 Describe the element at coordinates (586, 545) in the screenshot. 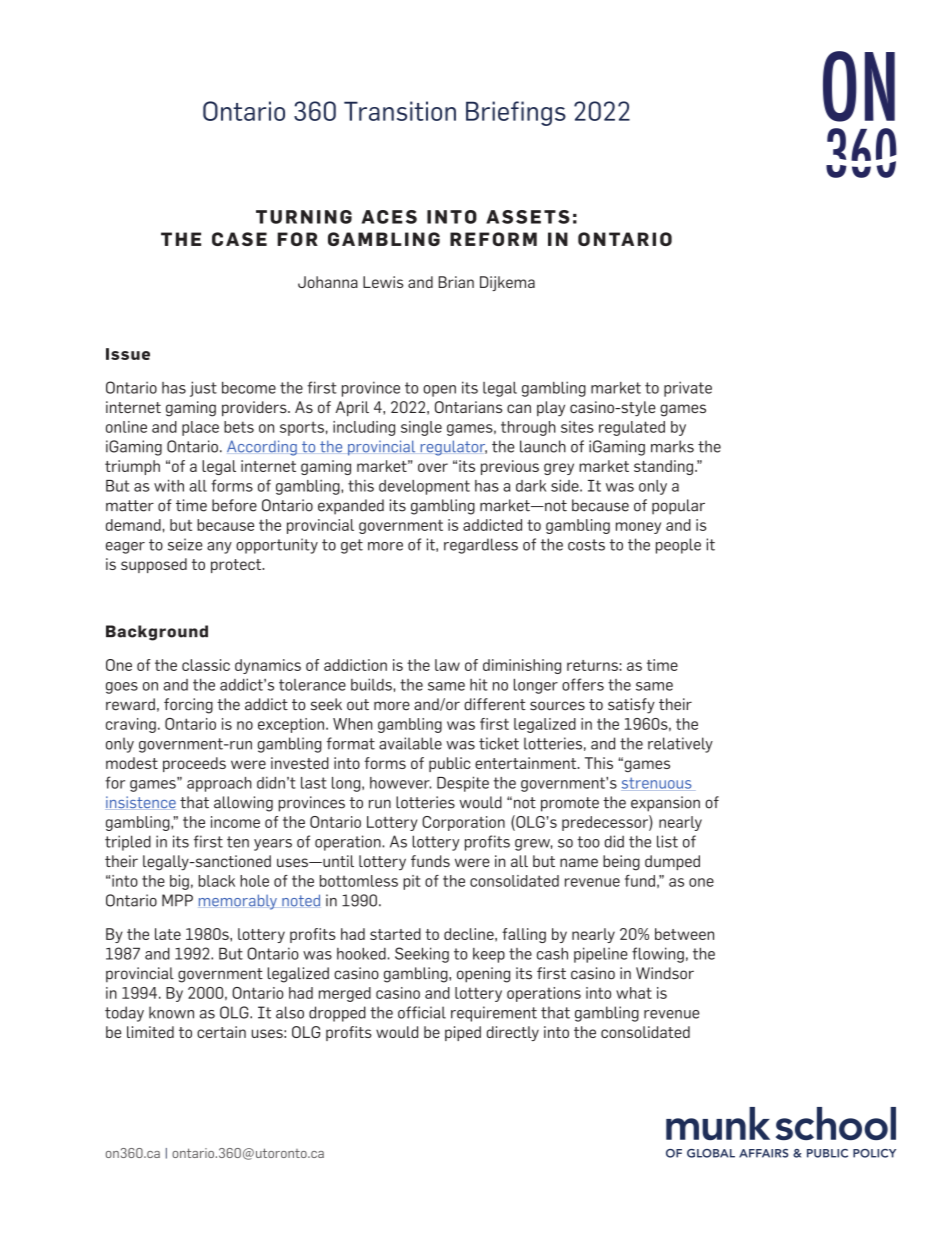

I see `costs` at that location.
